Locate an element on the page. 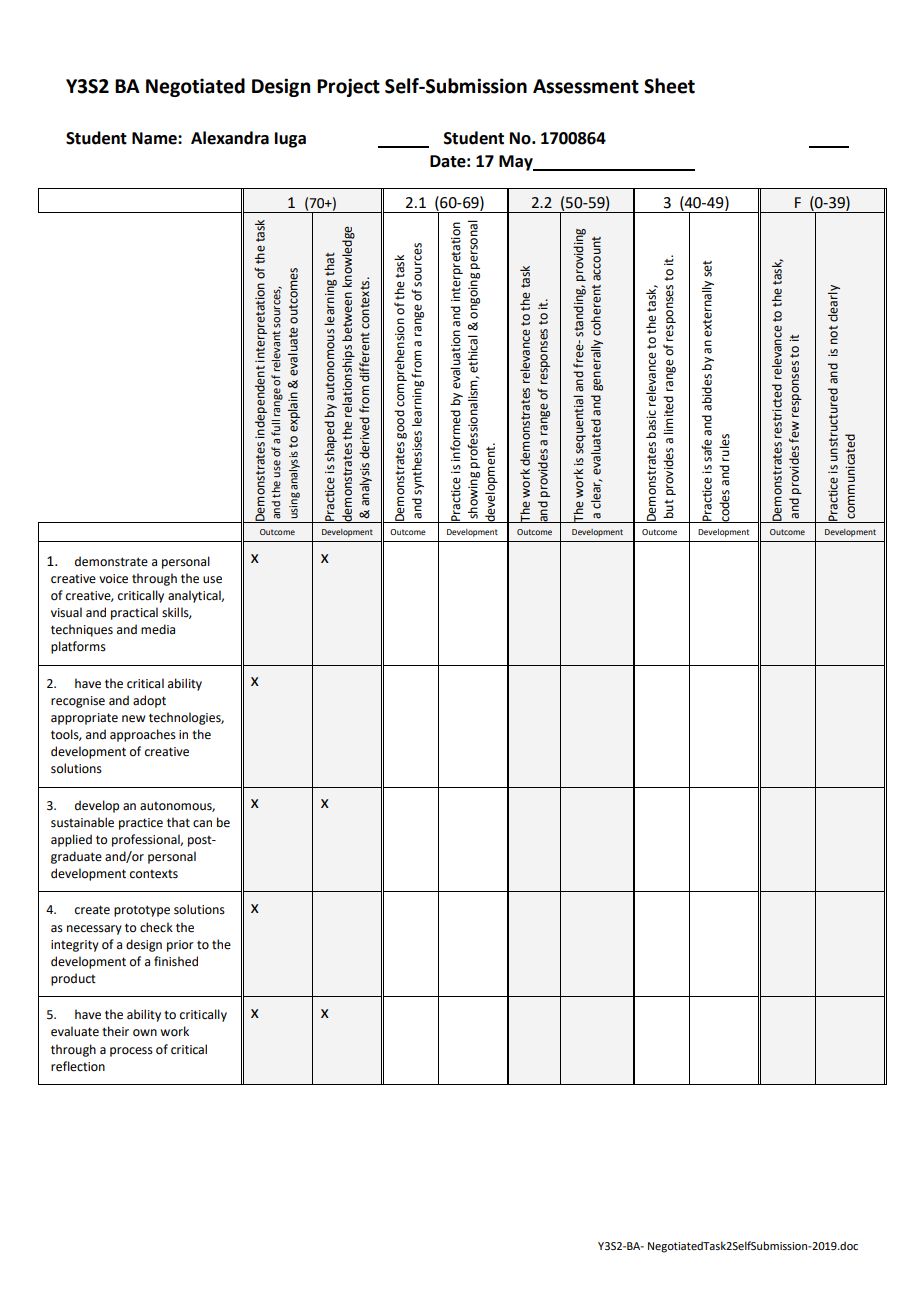 This document has height=1308, width=924. finished is located at coordinates (176, 961).
